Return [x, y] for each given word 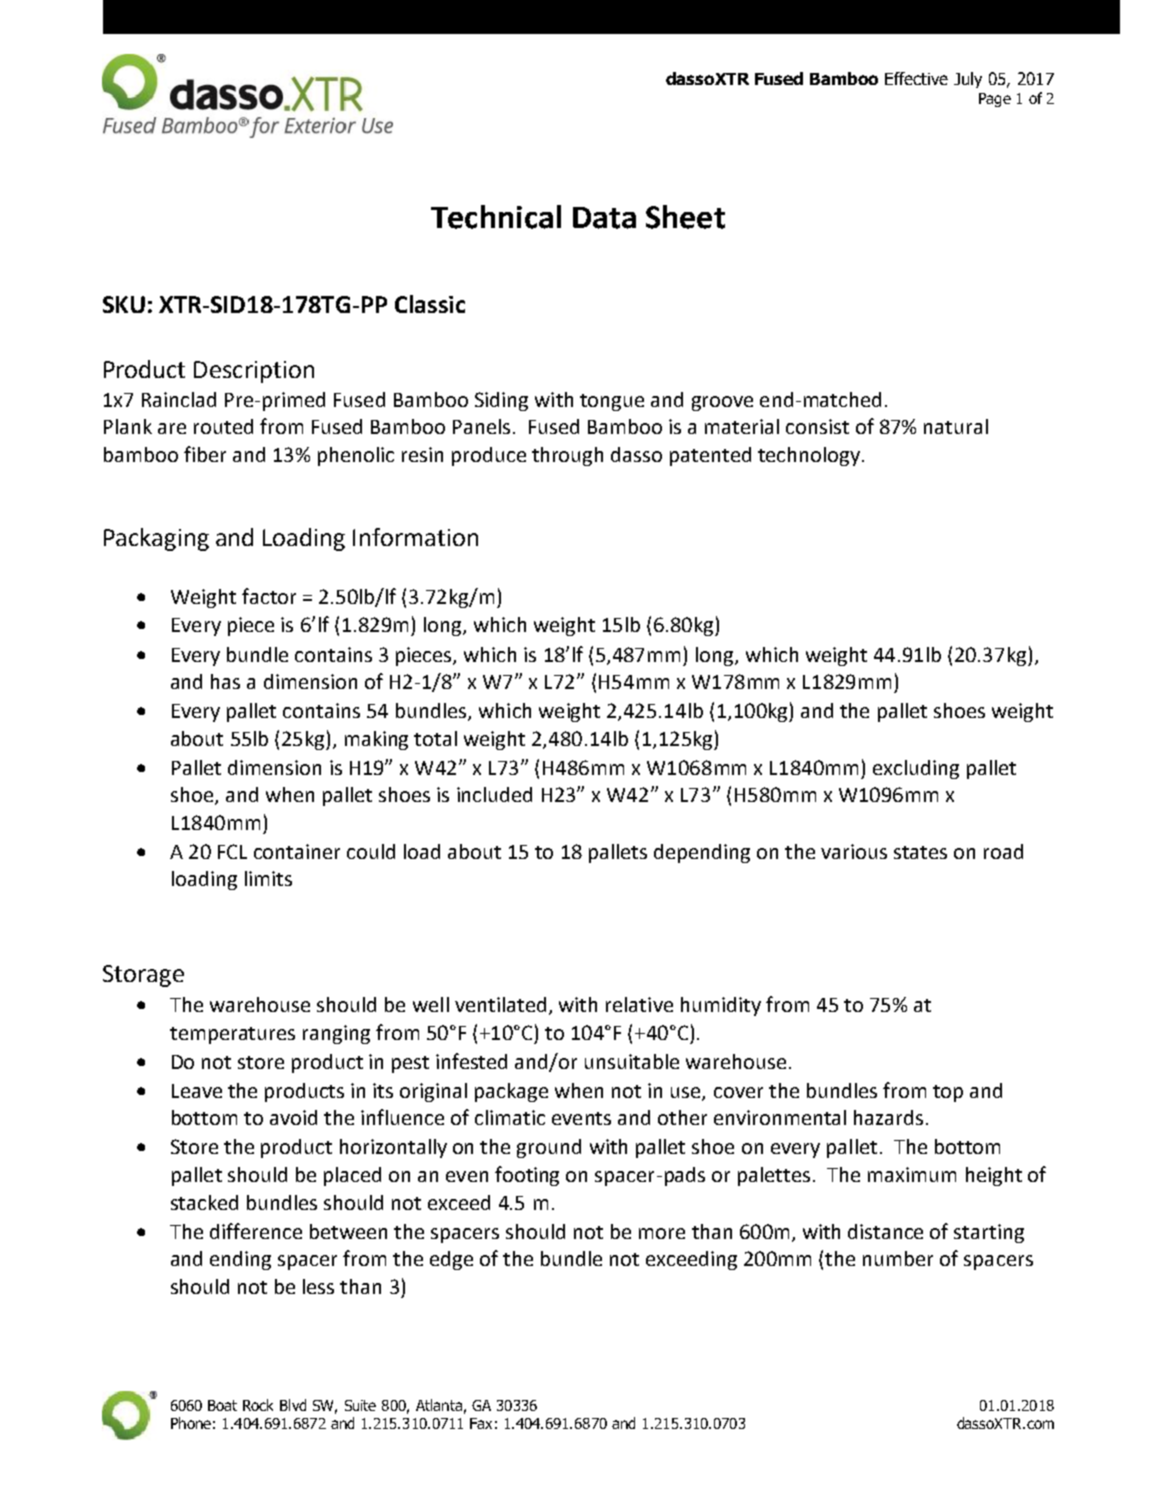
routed [223, 426]
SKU [124, 304]
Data [604, 218]
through [567, 456]
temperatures [232, 1035]
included [494, 794]
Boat [222, 1405]
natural [956, 426]
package [511, 1092]
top [948, 1093]
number [898, 1258]
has [225, 681]
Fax [481, 1423]
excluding [916, 769]
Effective [916, 78]
